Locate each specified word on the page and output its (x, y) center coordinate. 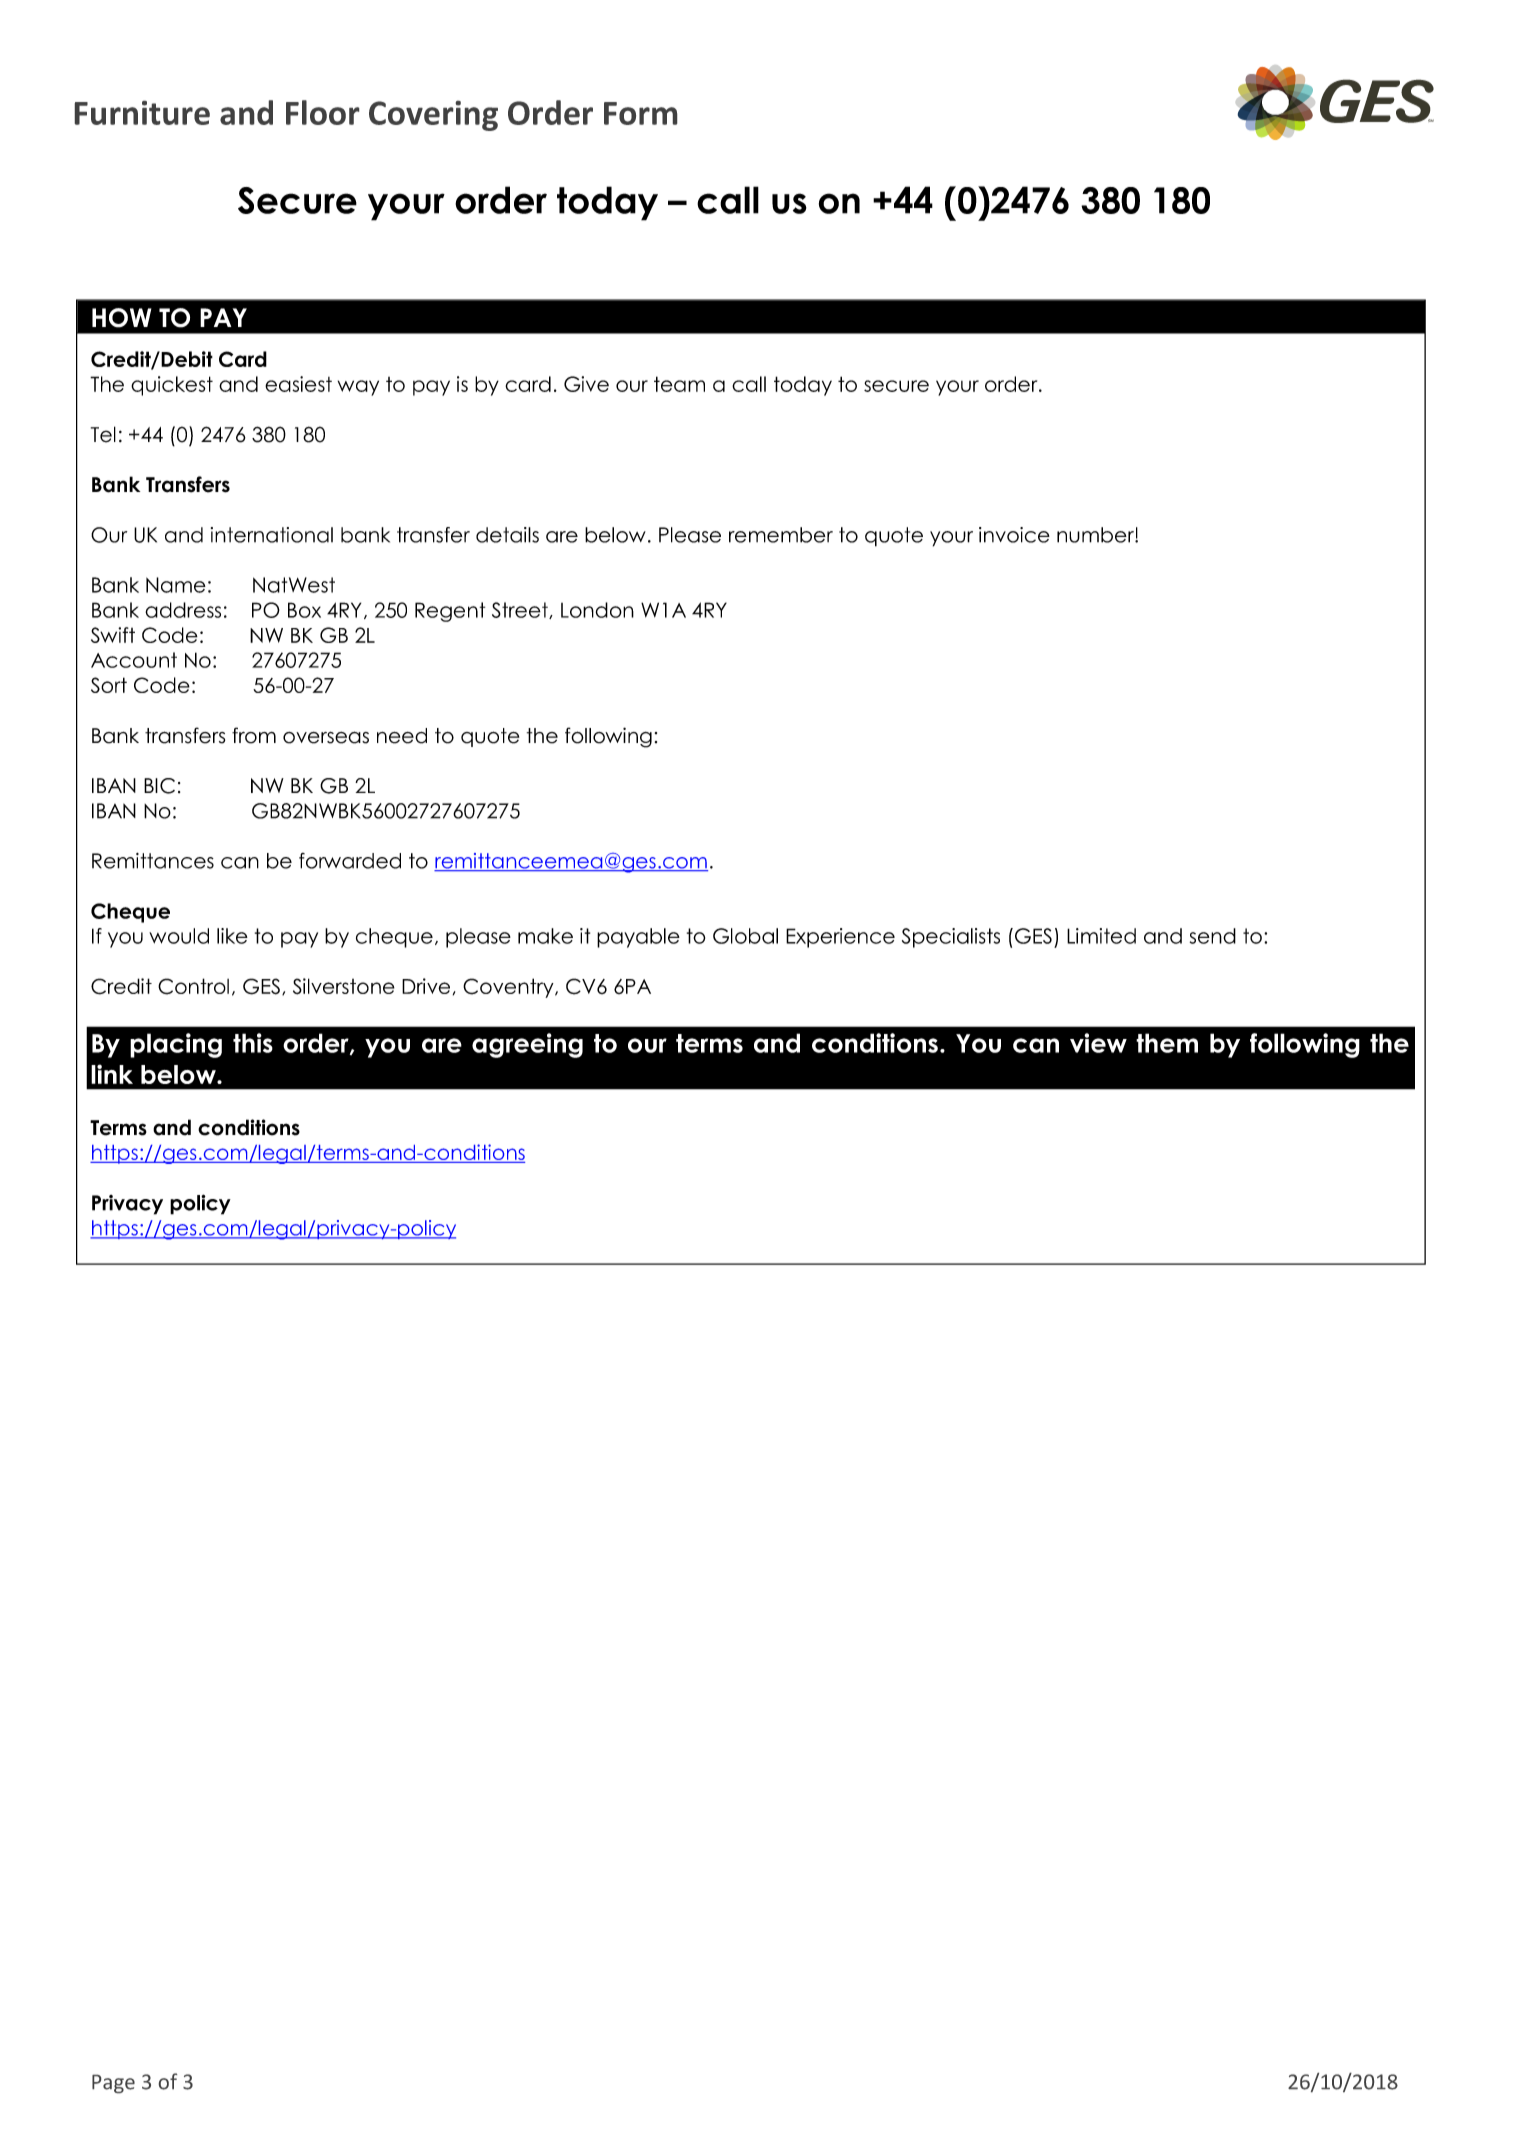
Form (640, 113)
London (597, 610)
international (272, 535)
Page (113, 2084)
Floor (322, 112)
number (1096, 535)
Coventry (509, 988)
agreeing (527, 1045)
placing (176, 1045)
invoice (1014, 535)
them (1167, 1043)
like (232, 936)
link (112, 1074)
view (1098, 1043)
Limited (1101, 936)
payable (638, 938)
